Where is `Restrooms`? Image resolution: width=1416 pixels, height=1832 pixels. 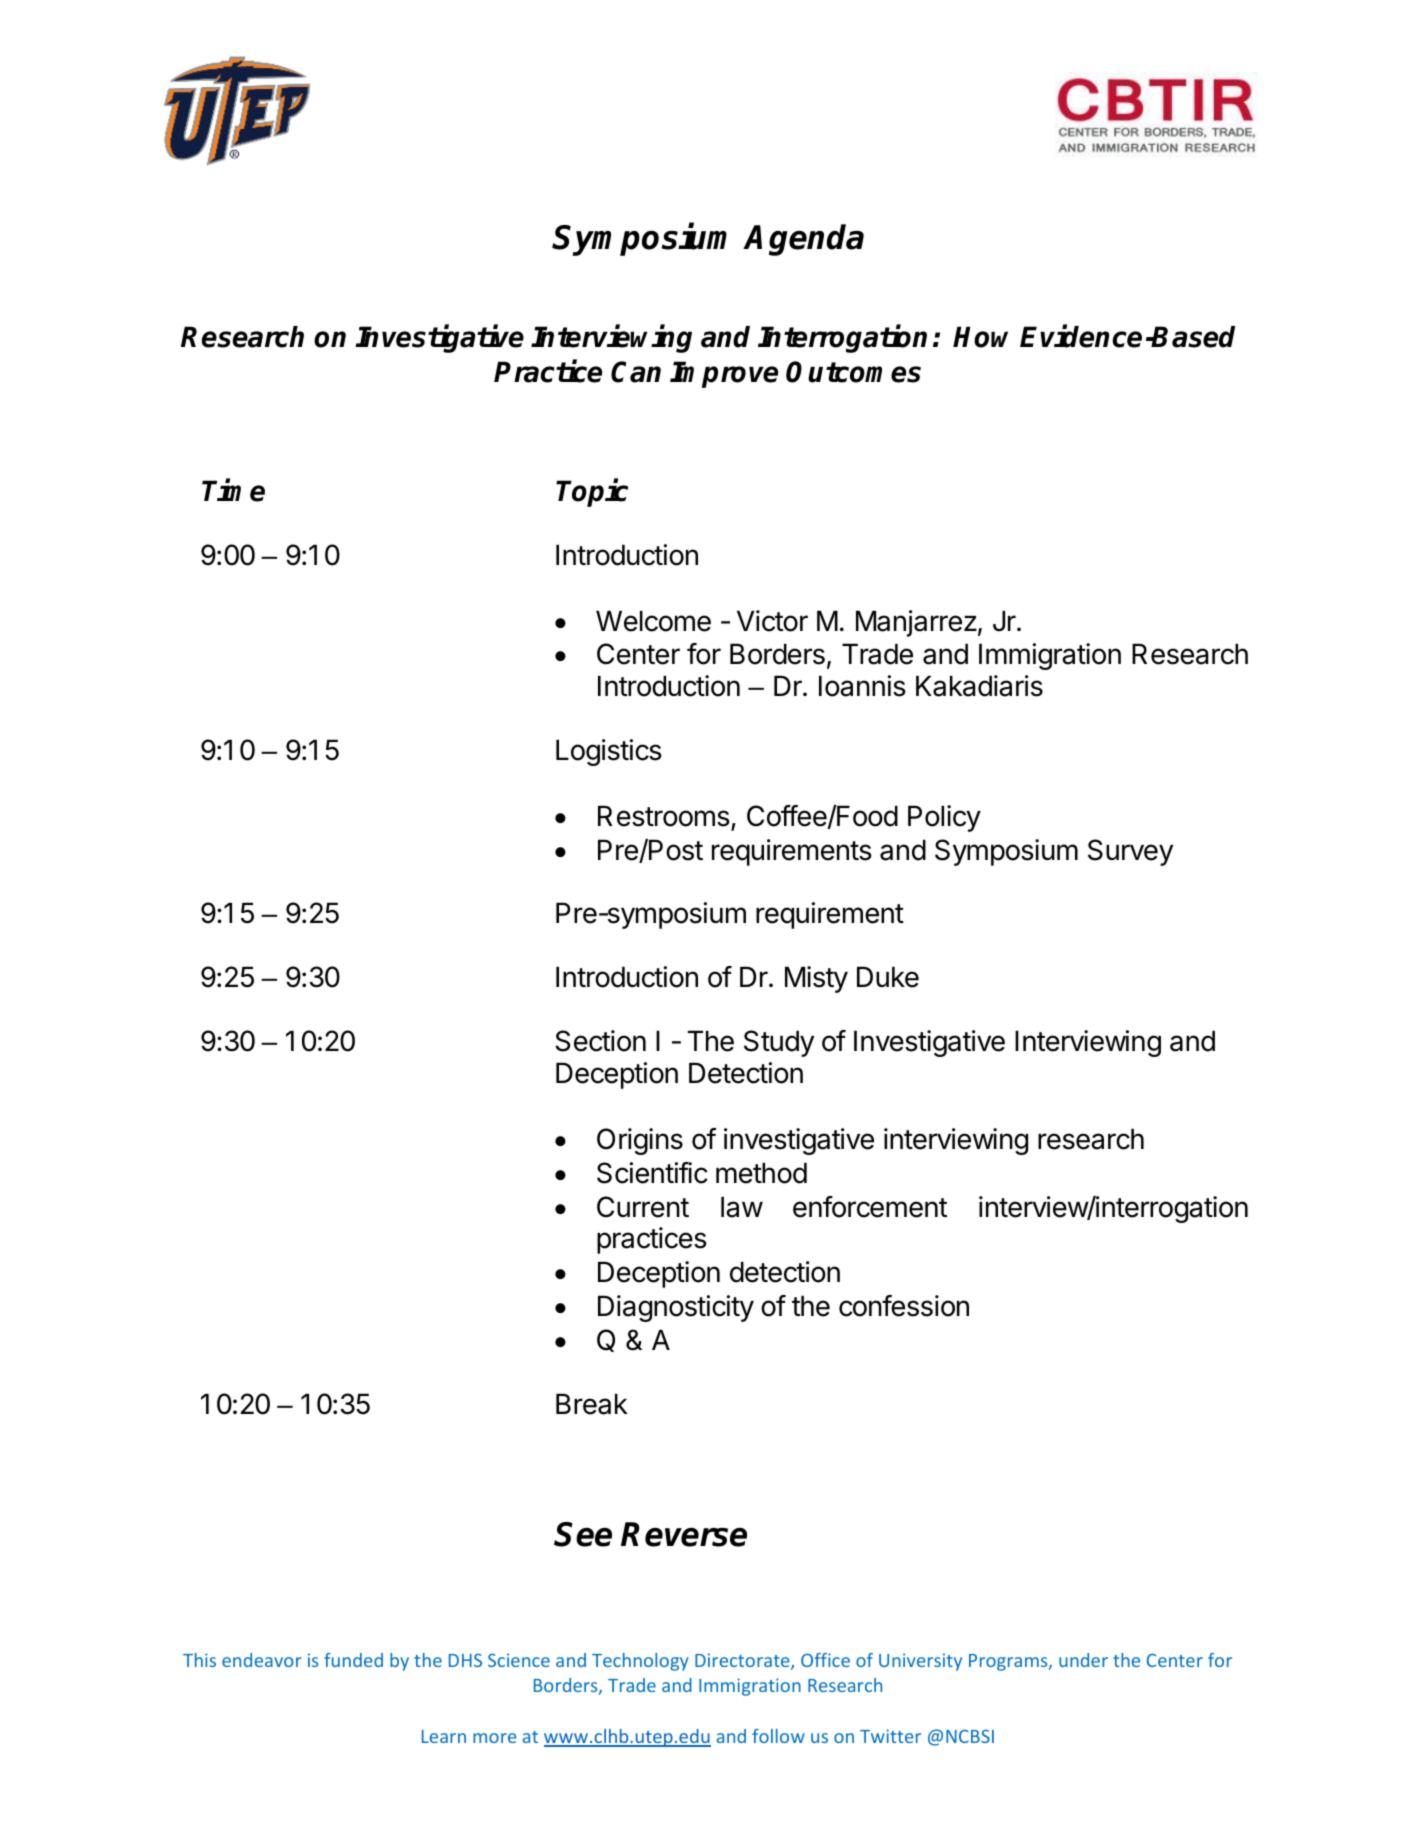 Restrooms is located at coordinates (664, 816).
